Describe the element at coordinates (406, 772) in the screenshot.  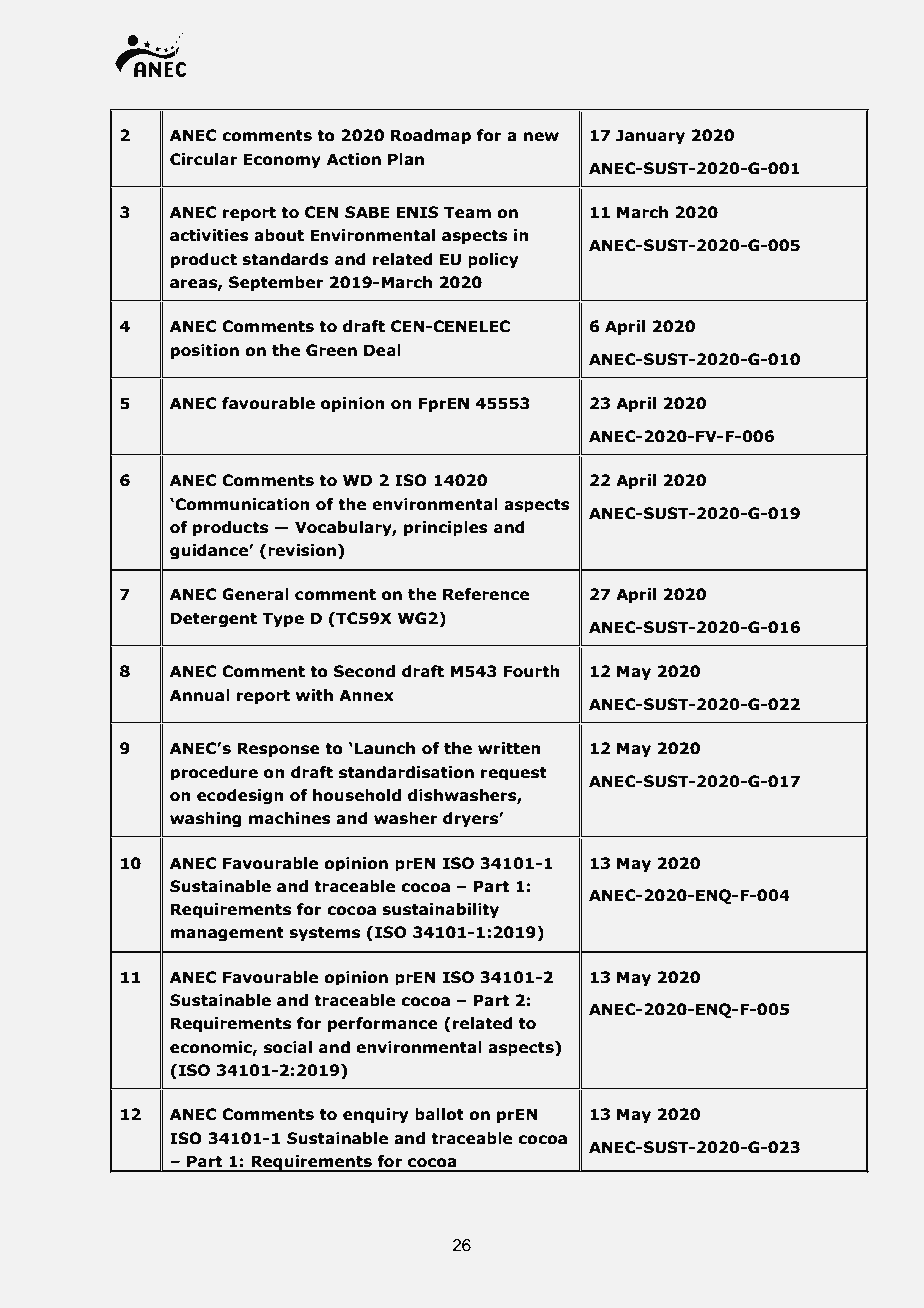
I see `standardisation` at that location.
